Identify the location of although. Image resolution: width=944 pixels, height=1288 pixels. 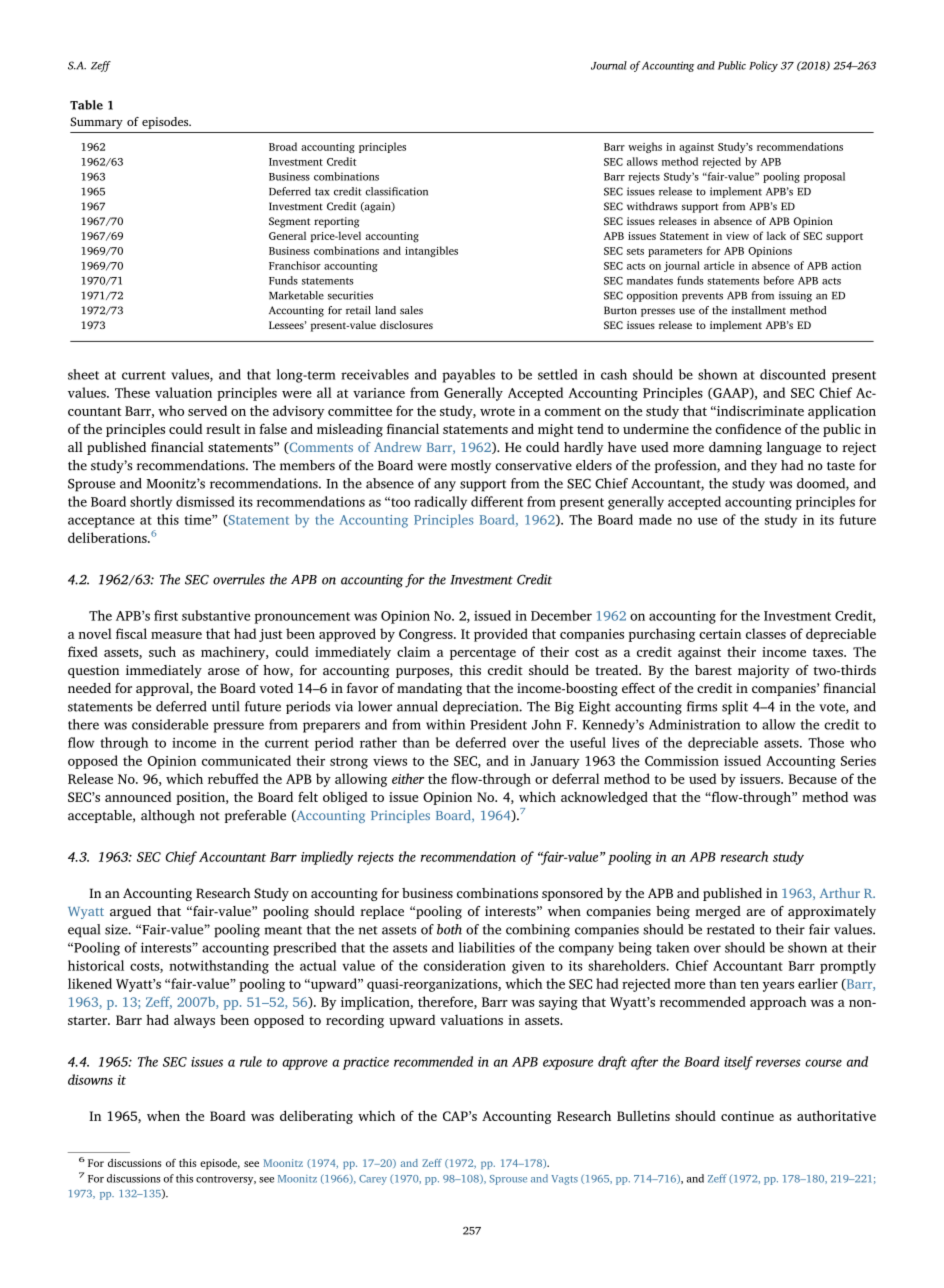
(168, 817).
